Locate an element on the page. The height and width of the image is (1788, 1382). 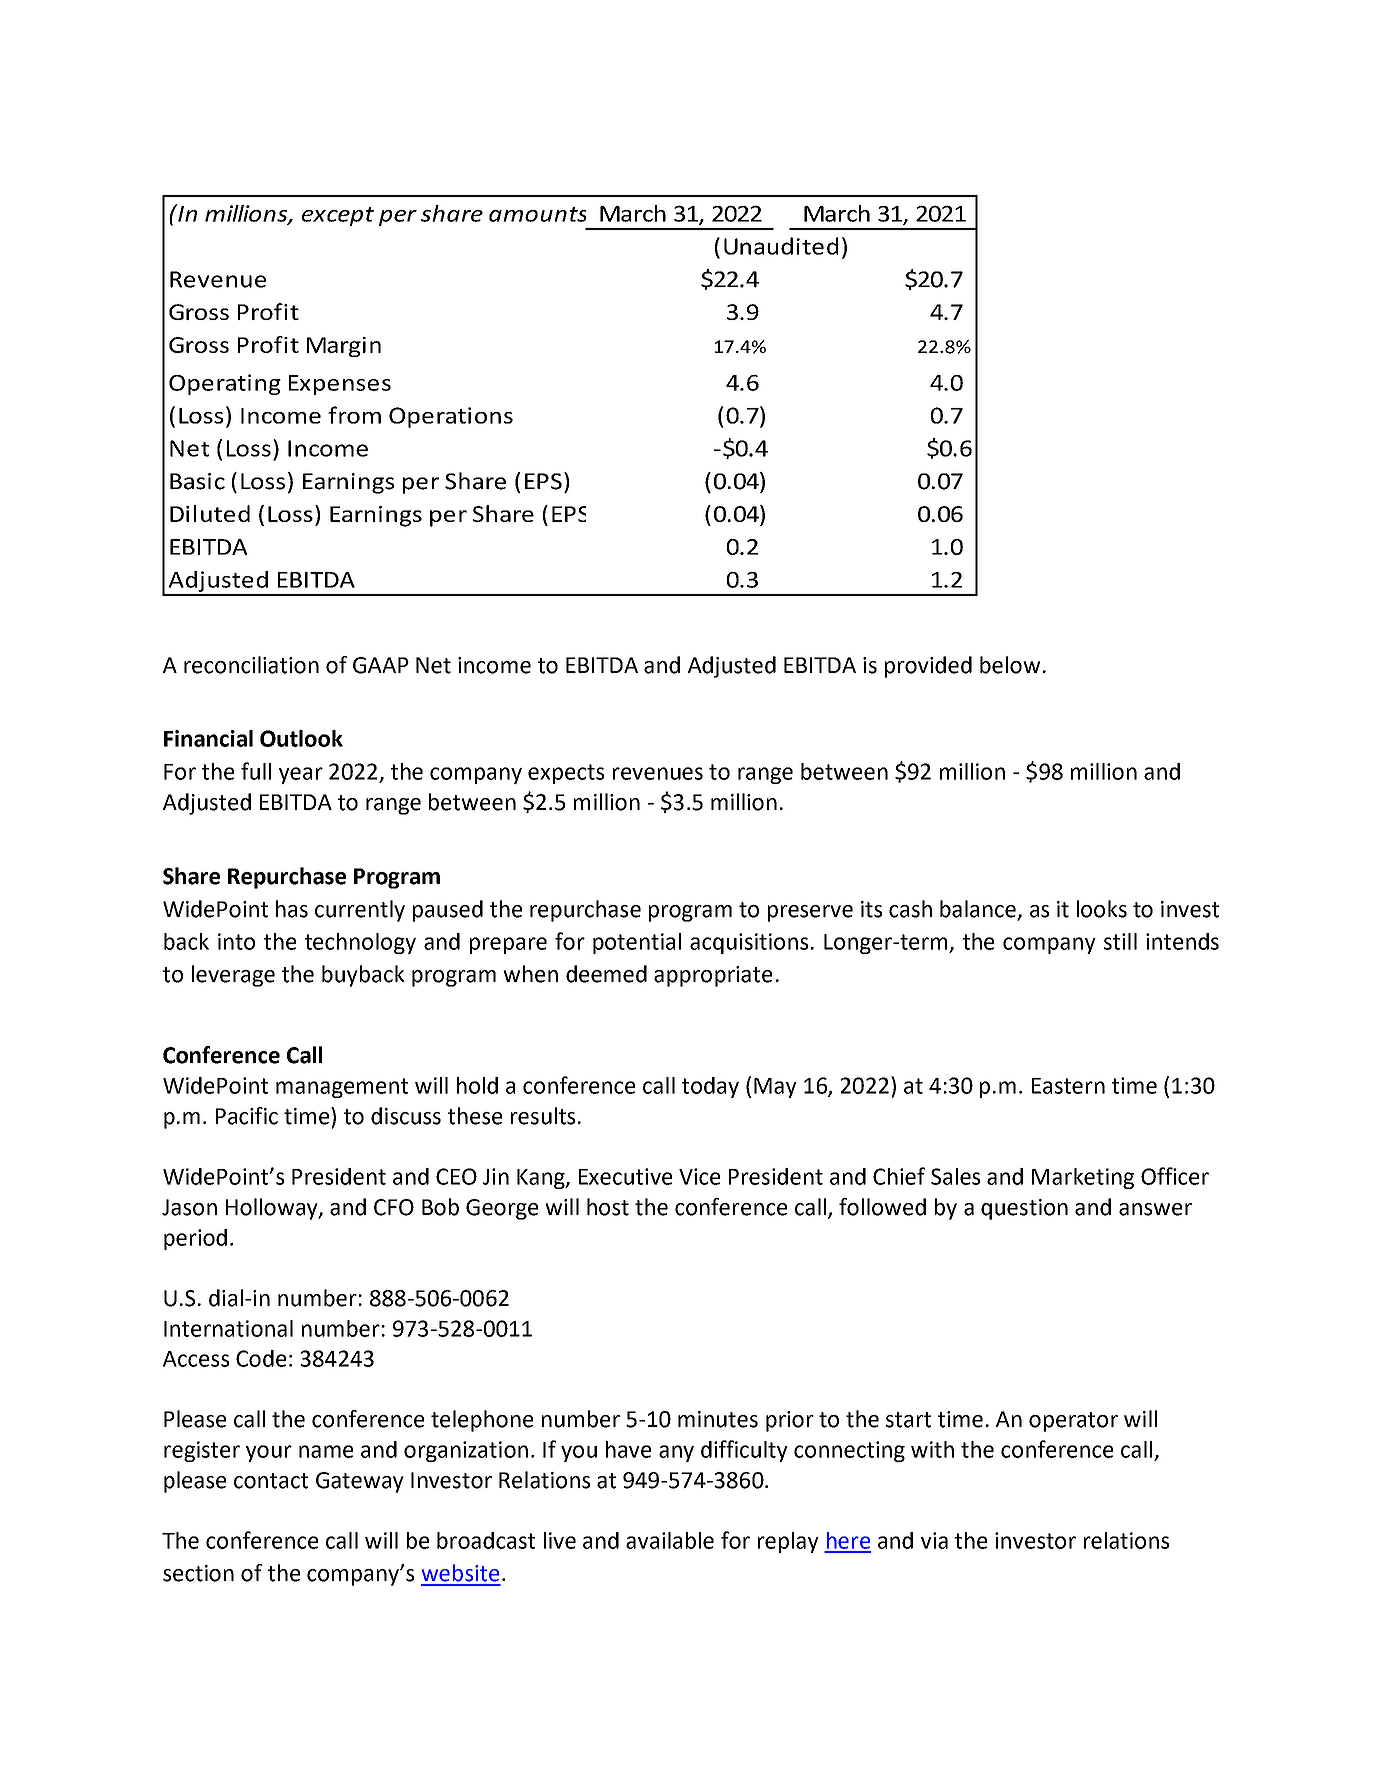
contact is located at coordinates (271, 1481).
